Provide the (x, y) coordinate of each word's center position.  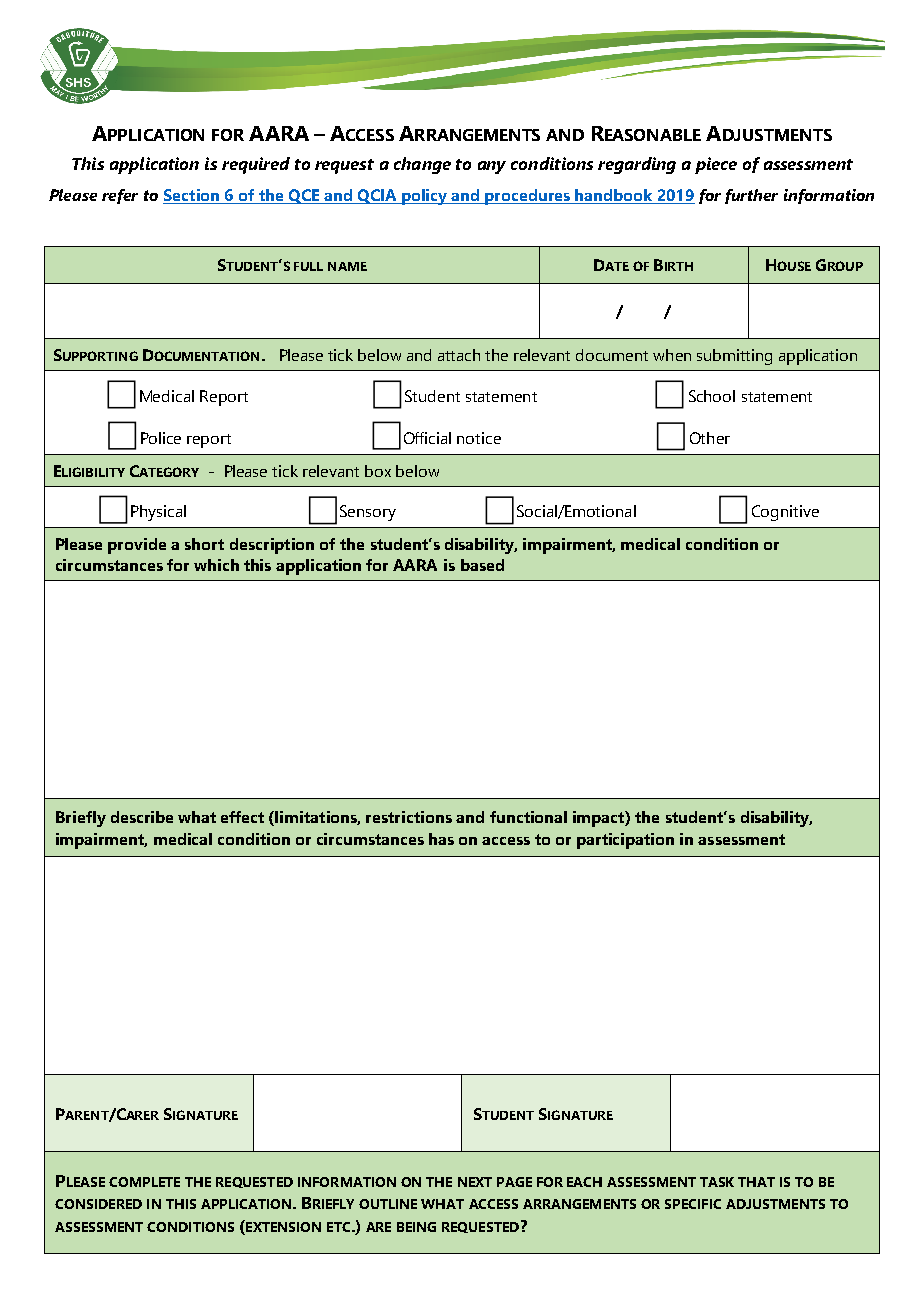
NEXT (475, 1182)
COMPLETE (144, 1182)
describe (142, 817)
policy (424, 197)
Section (192, 196)
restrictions (409, 817)
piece (716, 165)
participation (625, 841)
